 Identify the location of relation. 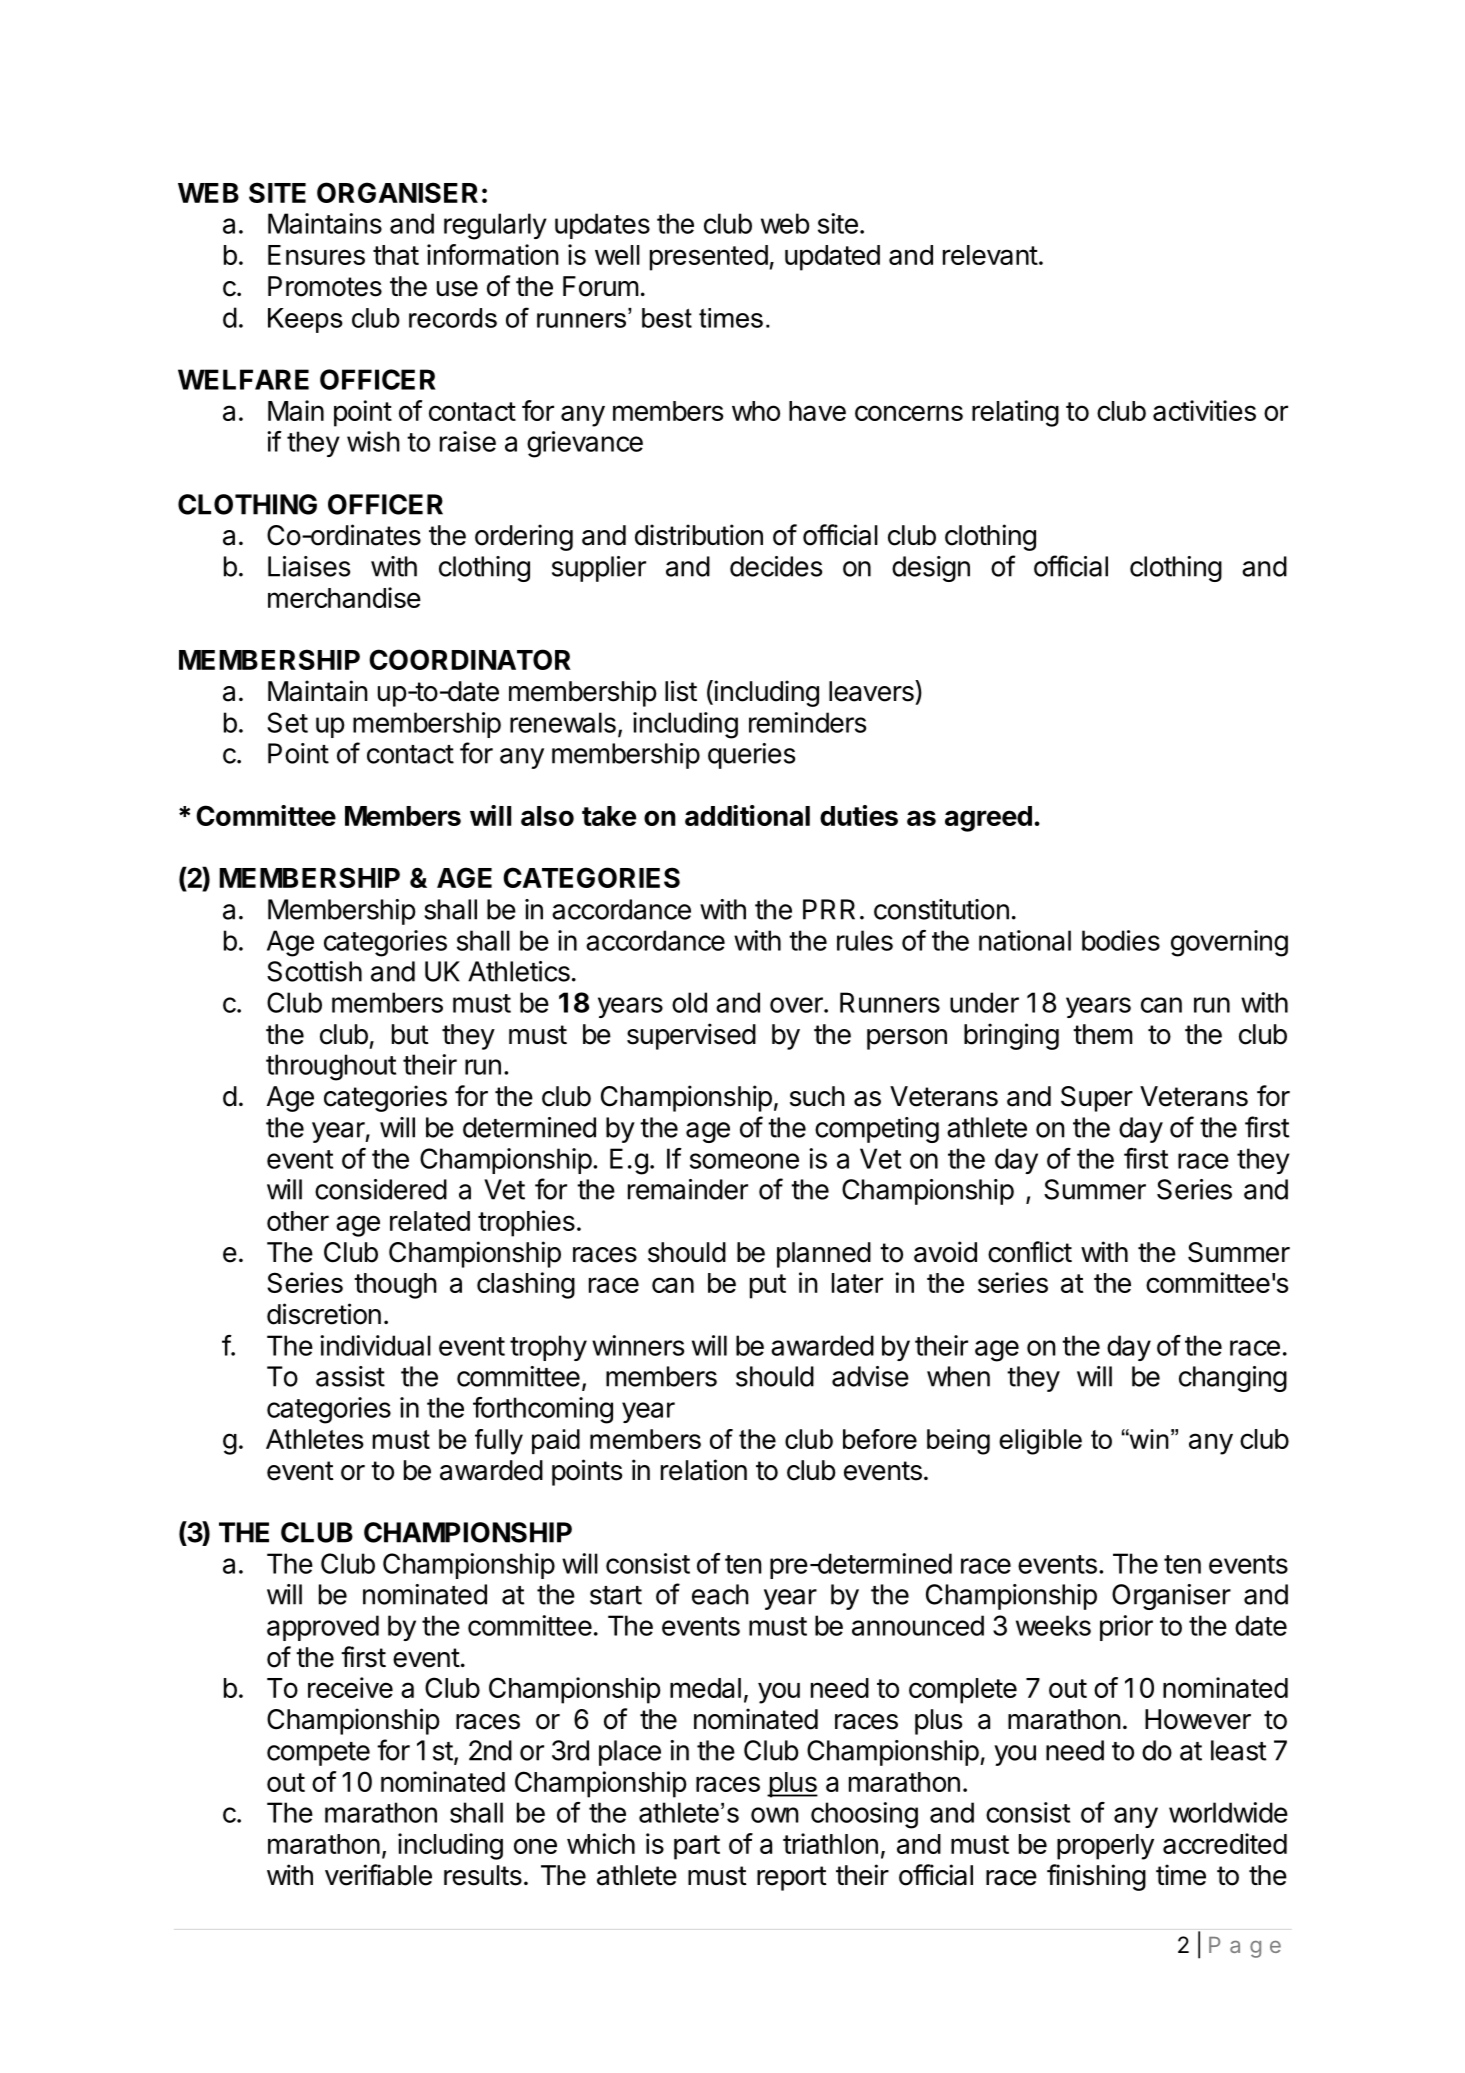
(704, 1470).
